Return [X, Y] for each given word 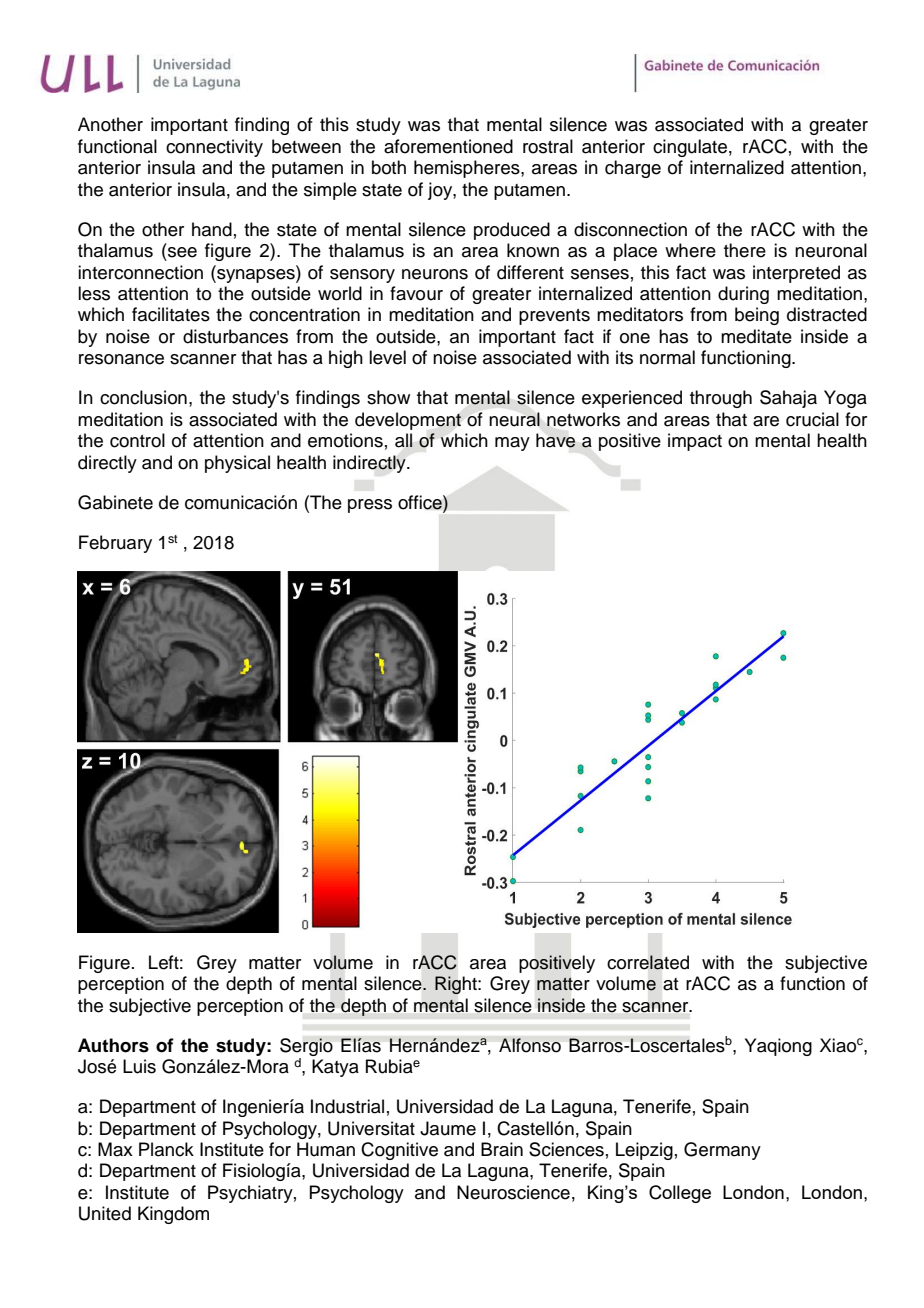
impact [695, 442]
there [745, 250]
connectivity [214, 148]
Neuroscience [513, 1192]
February [115, 544]
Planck [166, 1149]
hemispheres [468, 169]
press [370, 506]
